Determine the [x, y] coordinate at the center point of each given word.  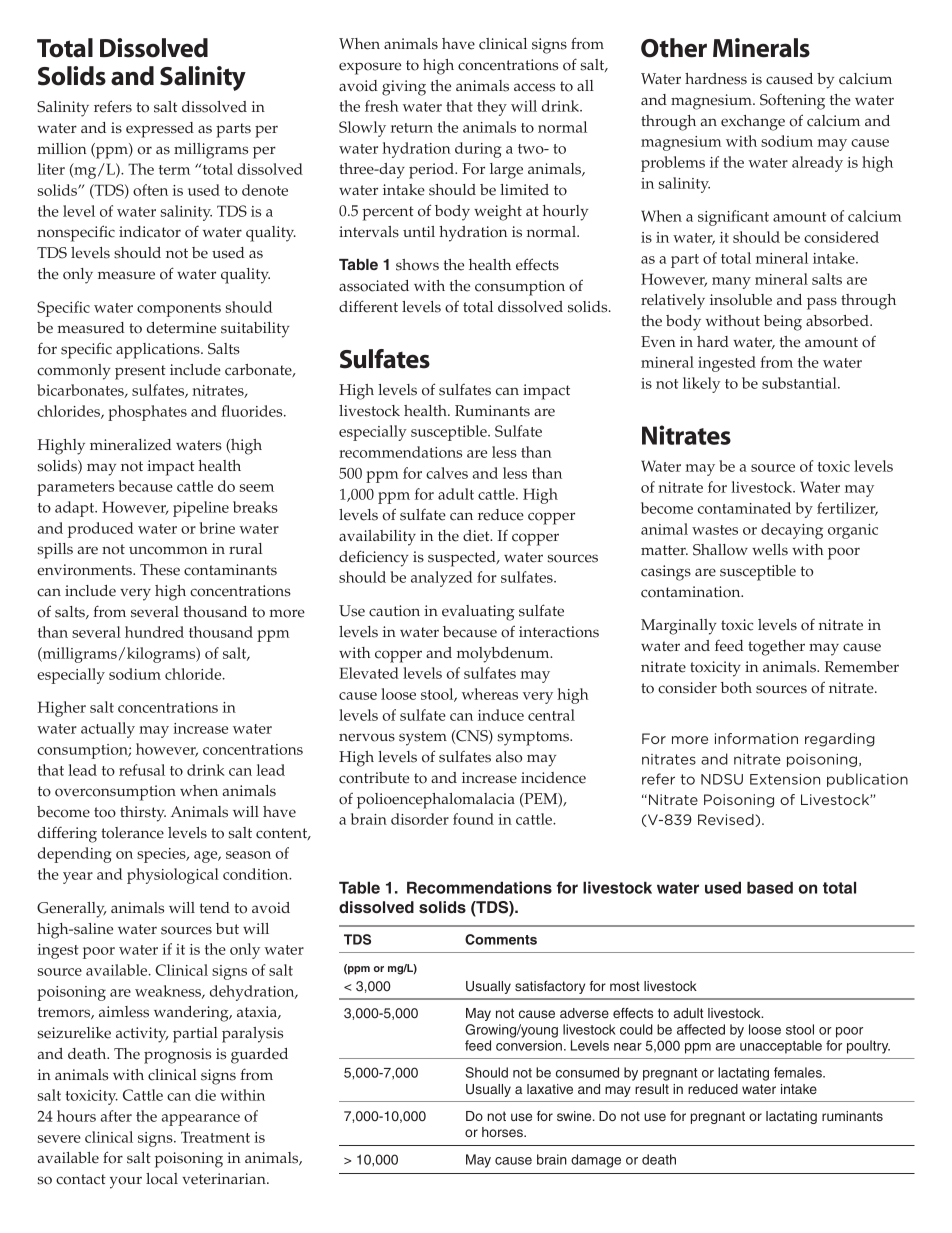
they [492, 108]
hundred [154, 632]
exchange [753, 123]
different [368, 306]
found [473, 819]
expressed [160, 130]
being [783, 323]
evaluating [478, 613]
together [776, 648]
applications [159, 351]
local [162, 1179]
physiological [173, 876]
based [770, 887]
